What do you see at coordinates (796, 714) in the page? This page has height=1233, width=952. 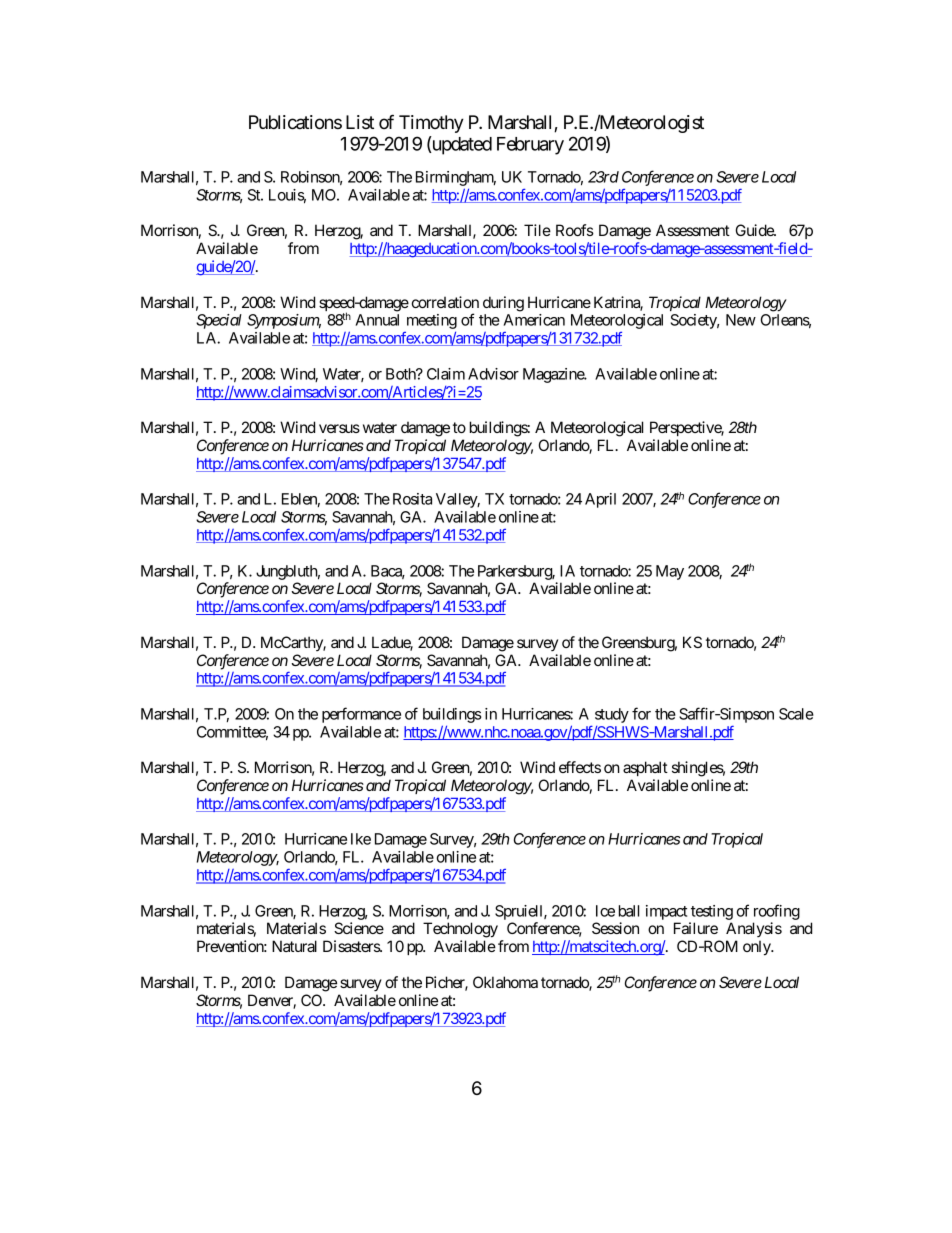 I see `Scale` at bounding box center [796, 714].
